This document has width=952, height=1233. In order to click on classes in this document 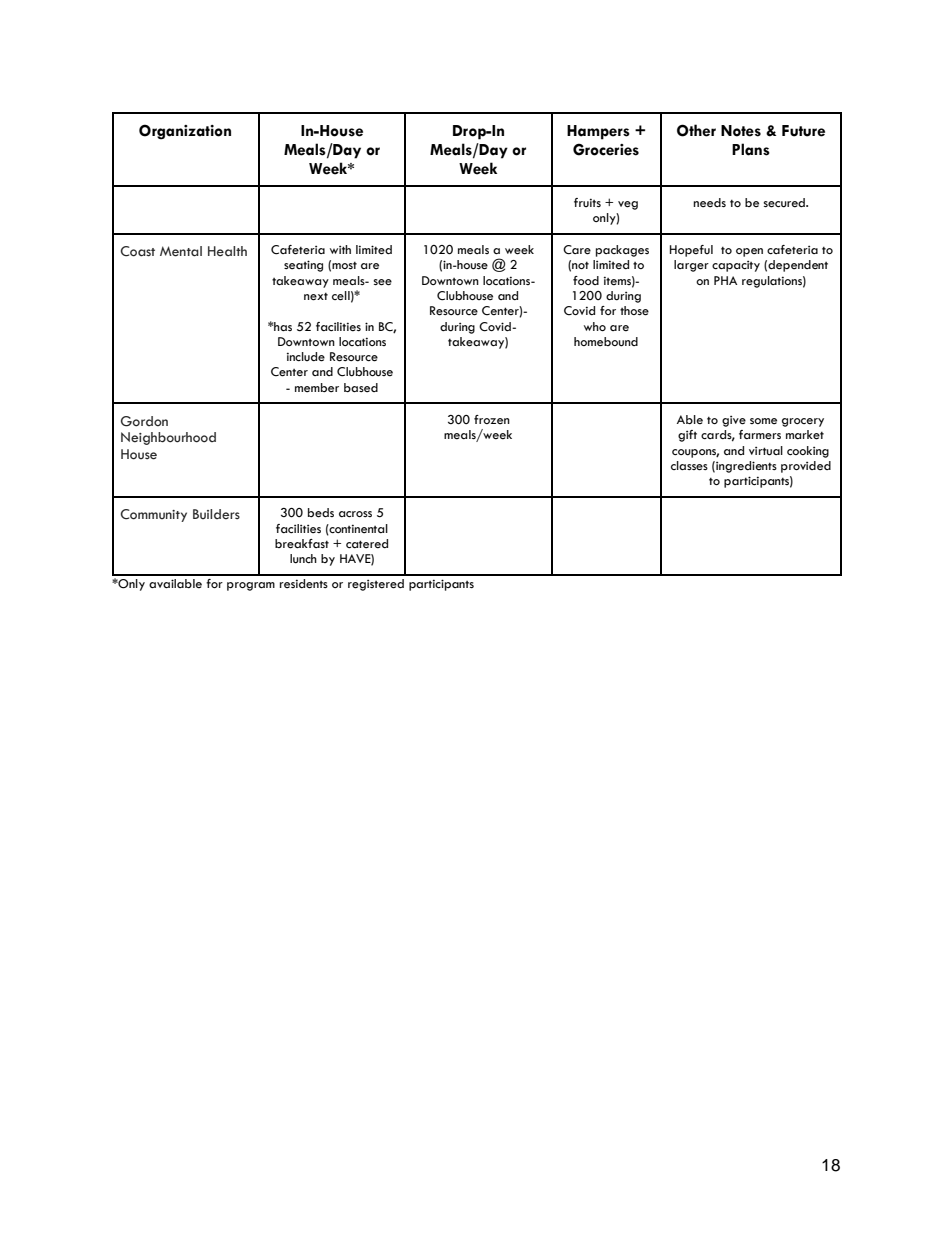, I will do `click(689, 466)`.
